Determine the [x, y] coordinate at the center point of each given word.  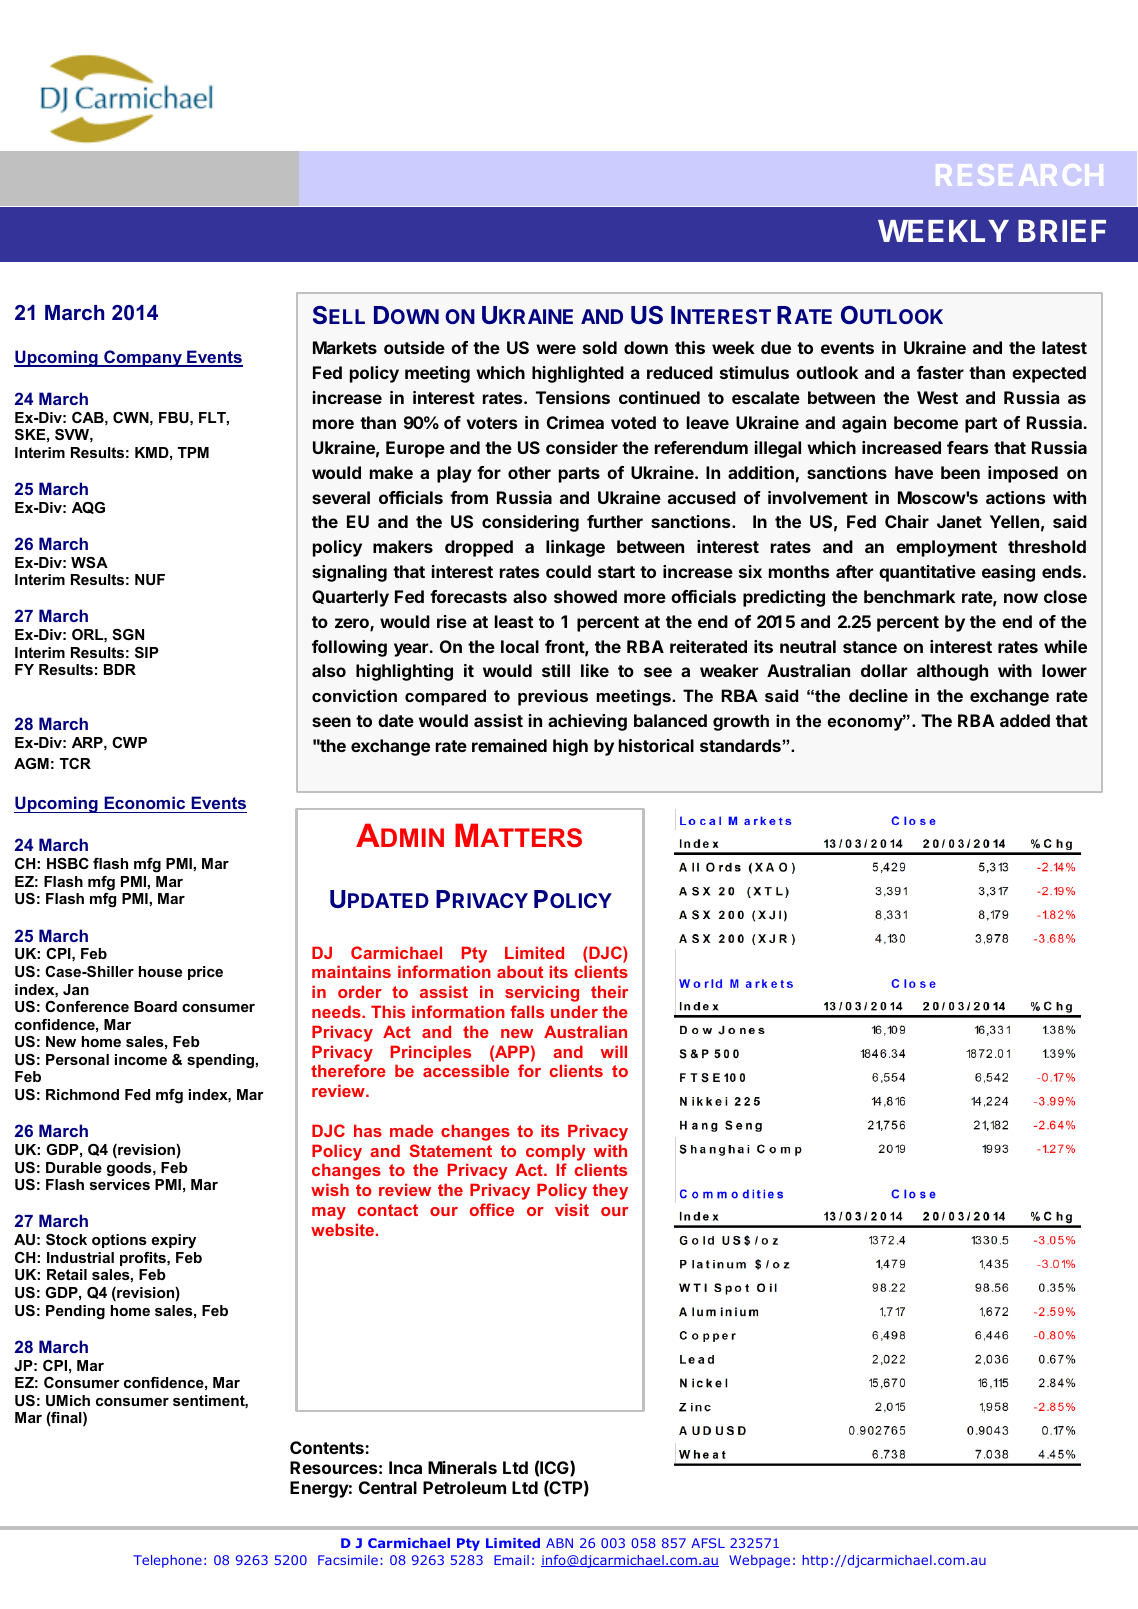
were [556, 349]
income [141, 1059]
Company [143, 358]
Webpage [759, 1561]
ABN [559, 1543]
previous [553, 697]
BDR [120, 669]
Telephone [167, 1561]
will [614, 1051]
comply [556, 1152]
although [952, 672]
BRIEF [1062, 231]
